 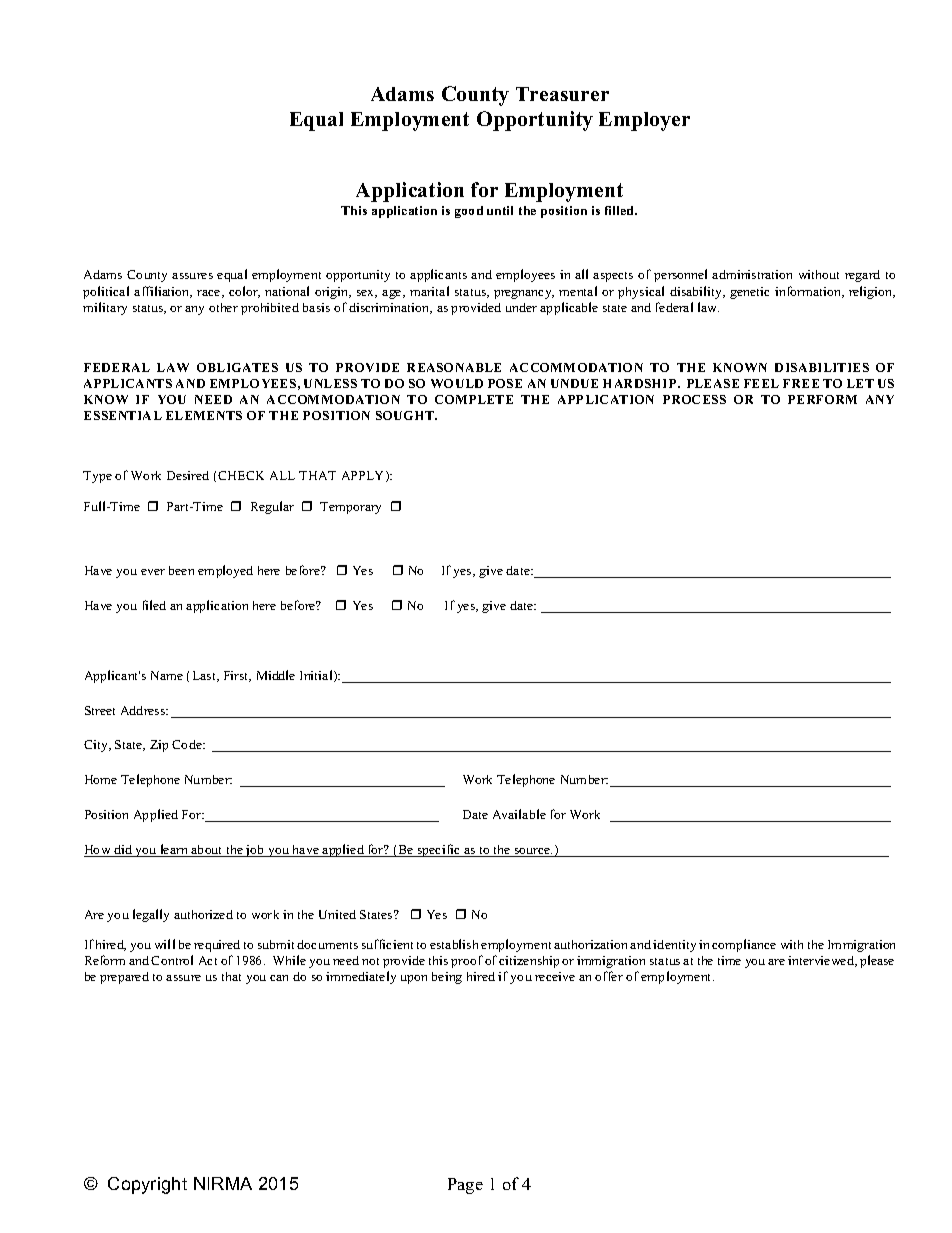 What do you see at coordinates (163, 292) in the screenshot?
I see `affiliation` at bounding box center [163, 292].
